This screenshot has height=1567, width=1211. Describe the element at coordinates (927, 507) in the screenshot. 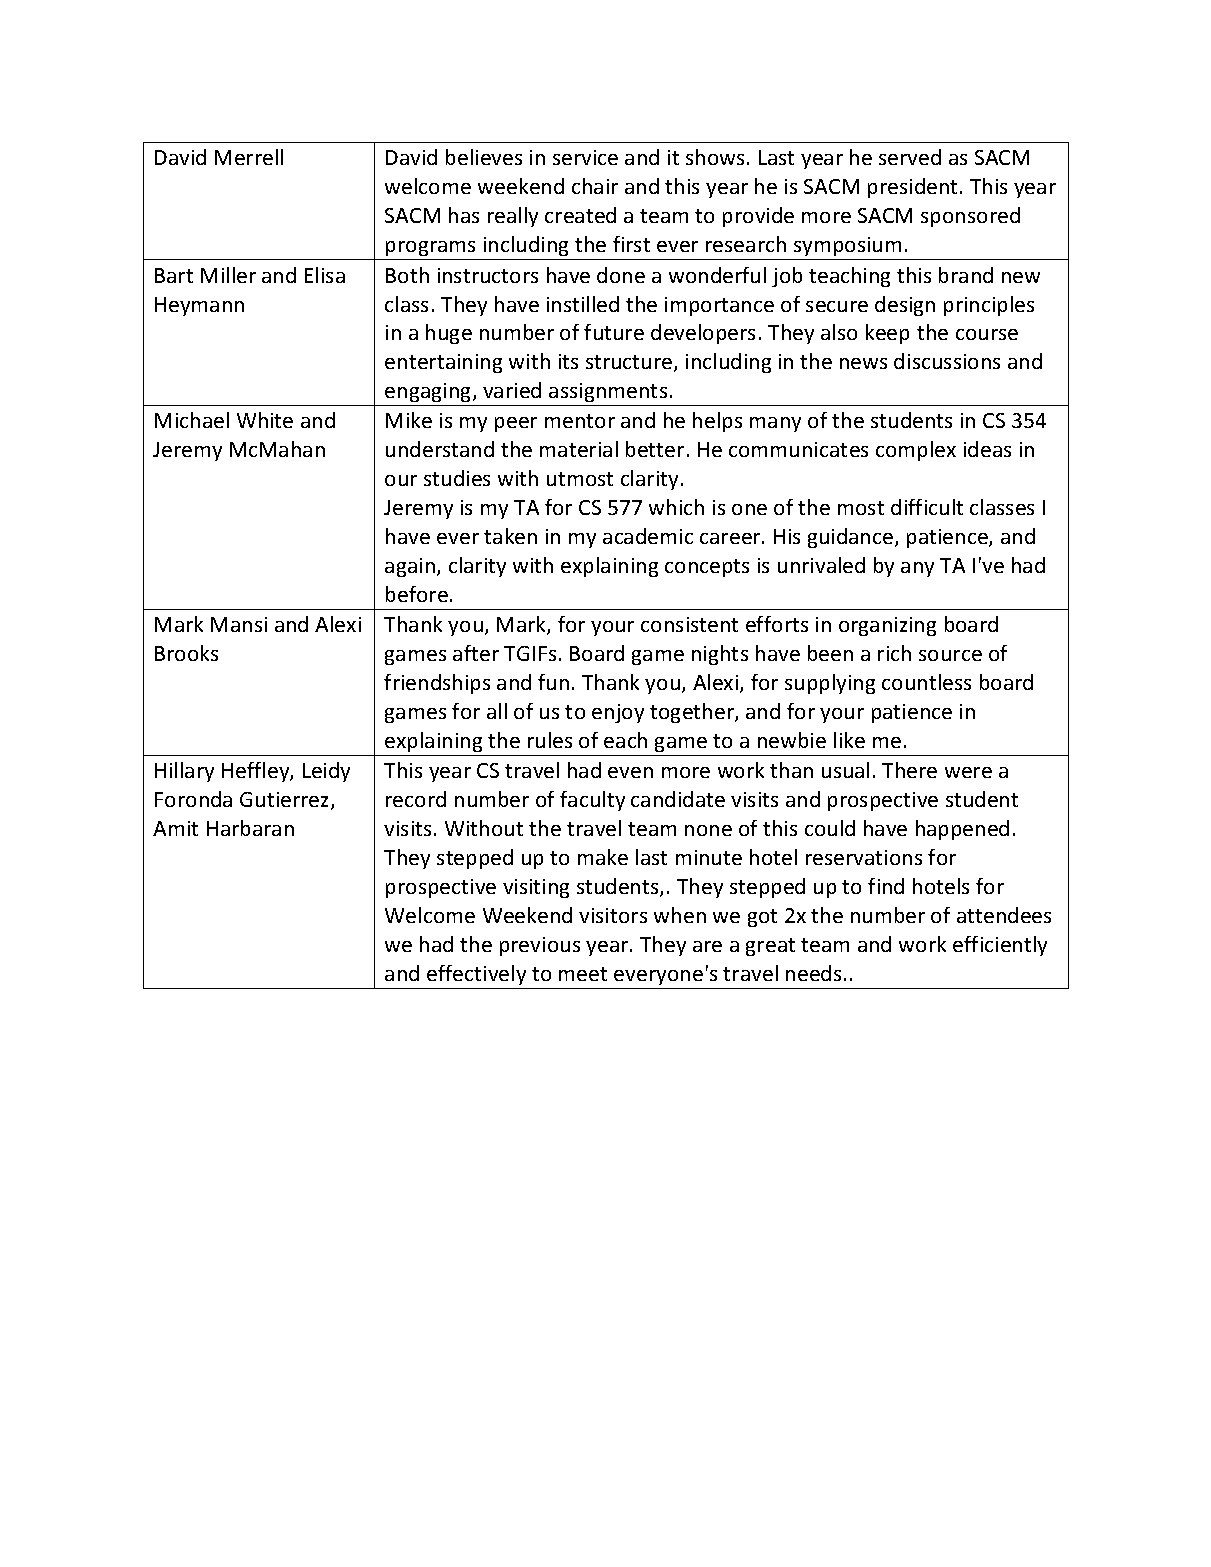

I see `difficult` at that location.
